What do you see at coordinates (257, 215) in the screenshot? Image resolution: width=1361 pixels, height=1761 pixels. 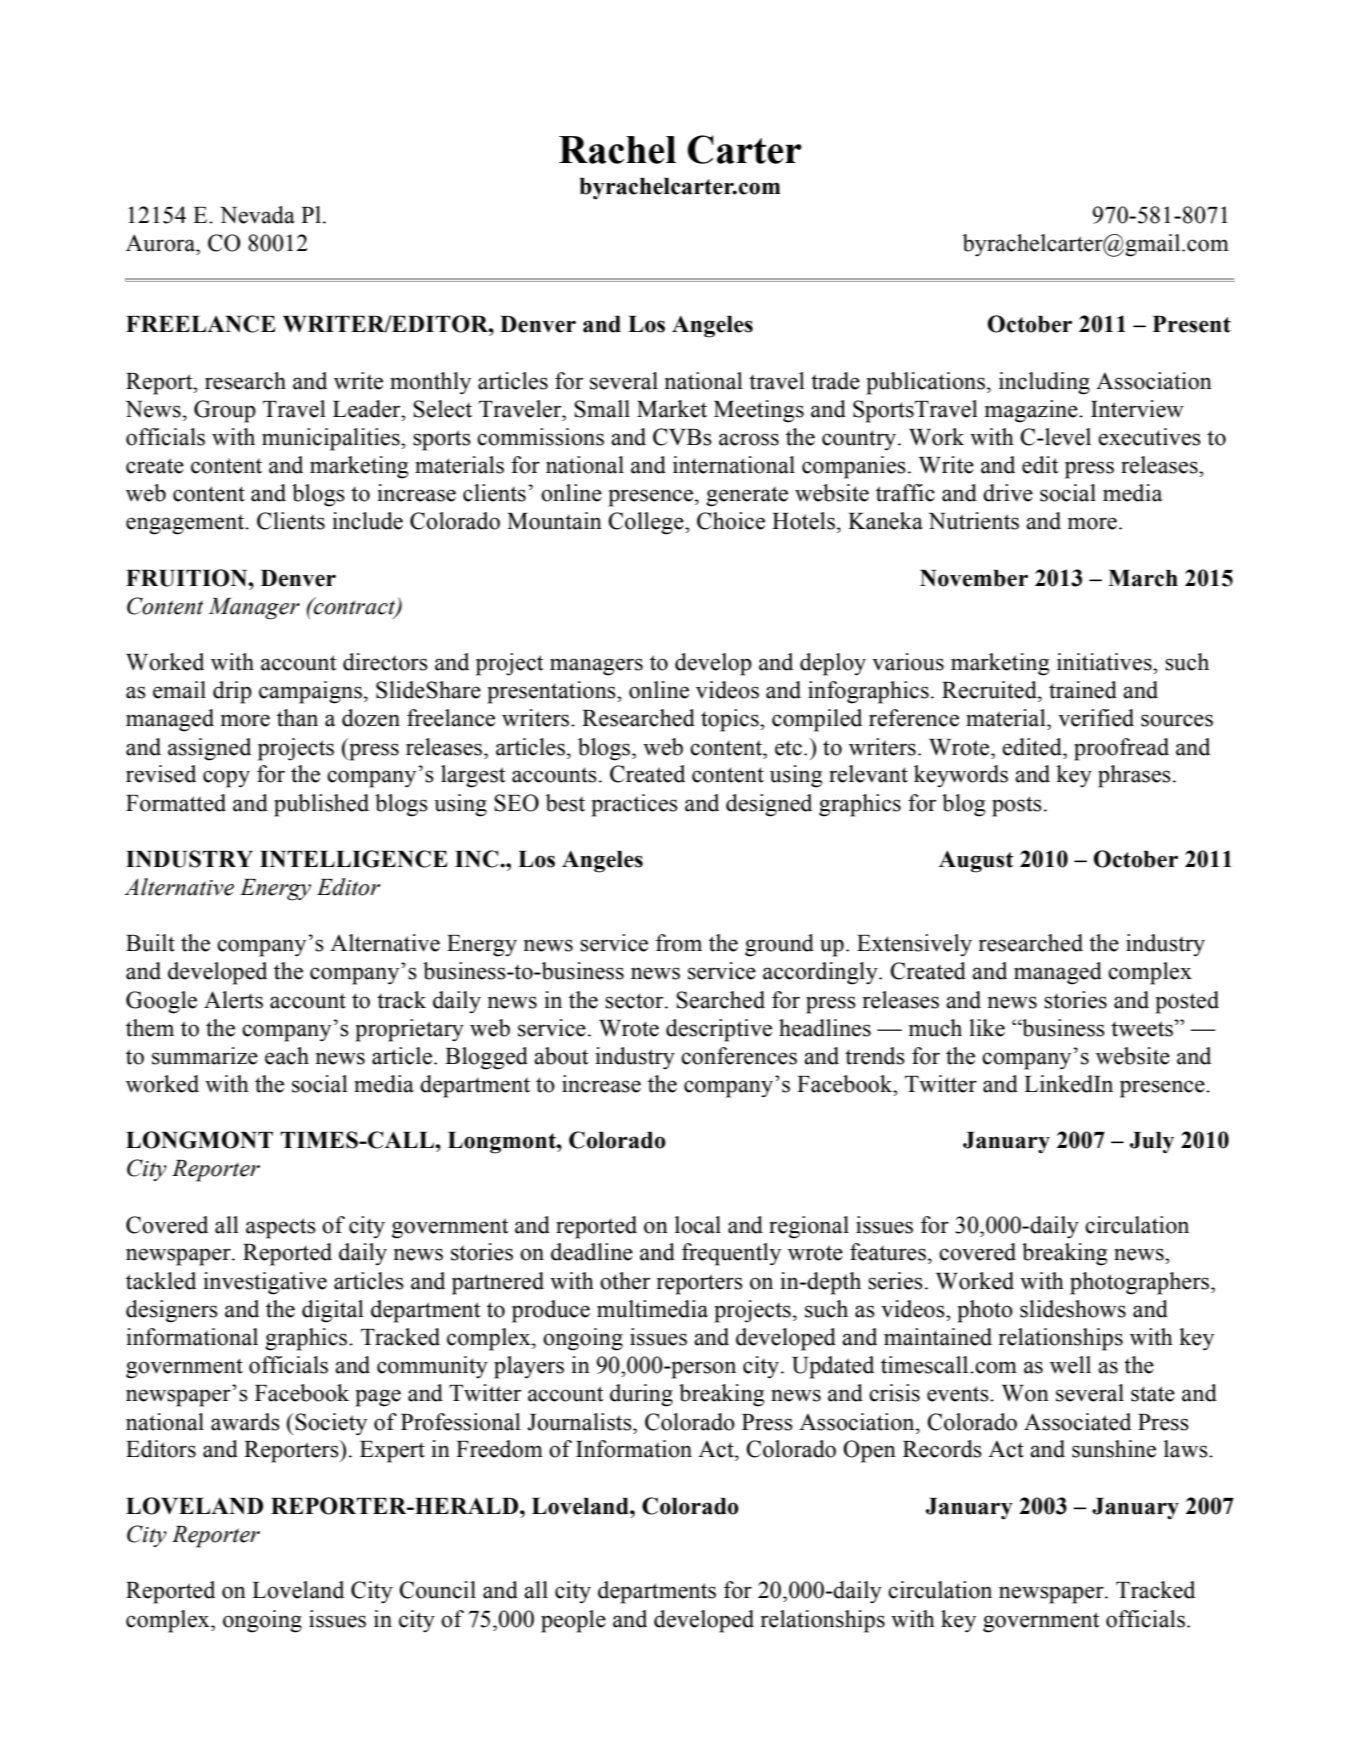 I see `Nevada` at bounding box center [257, 215].
